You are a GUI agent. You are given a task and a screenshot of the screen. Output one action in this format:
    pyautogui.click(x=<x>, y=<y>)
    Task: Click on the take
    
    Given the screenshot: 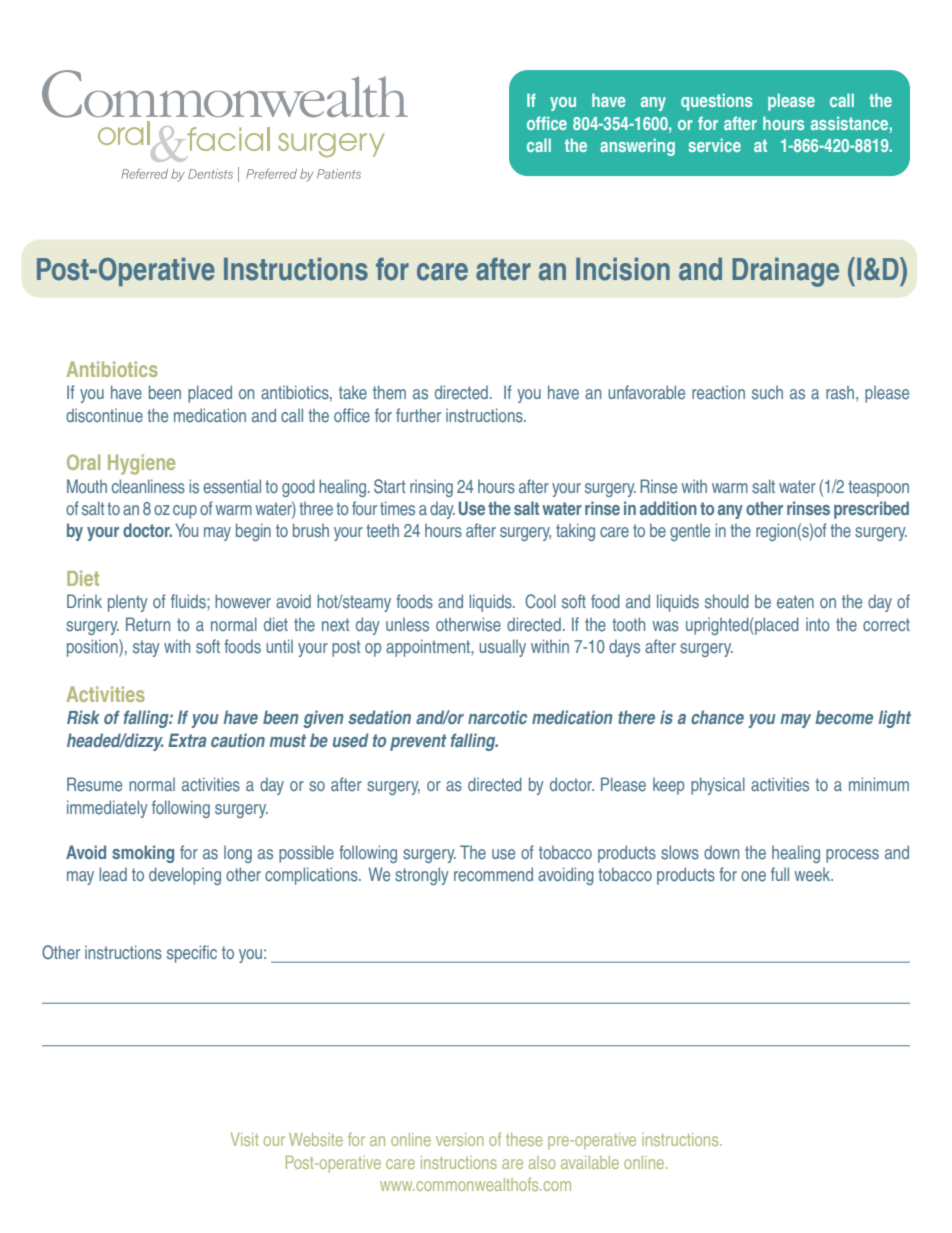 What is the action you would take?
    pyautogui.click(x=353, y=393)
